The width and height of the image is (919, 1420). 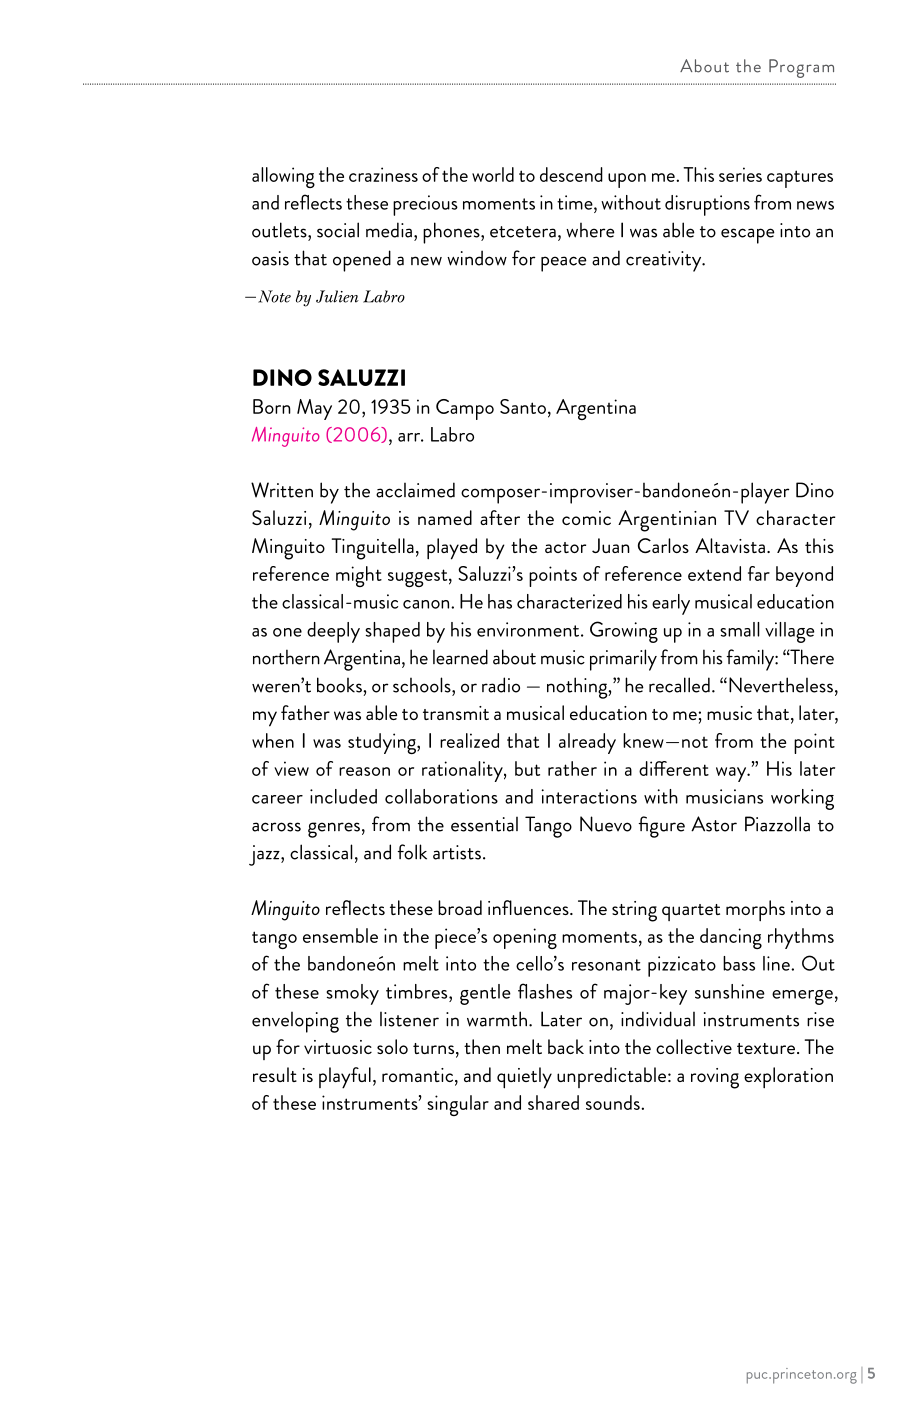 What do you see at coordinates (340, 685) in the image?
I see `books` at bounding box center [340, 685].
